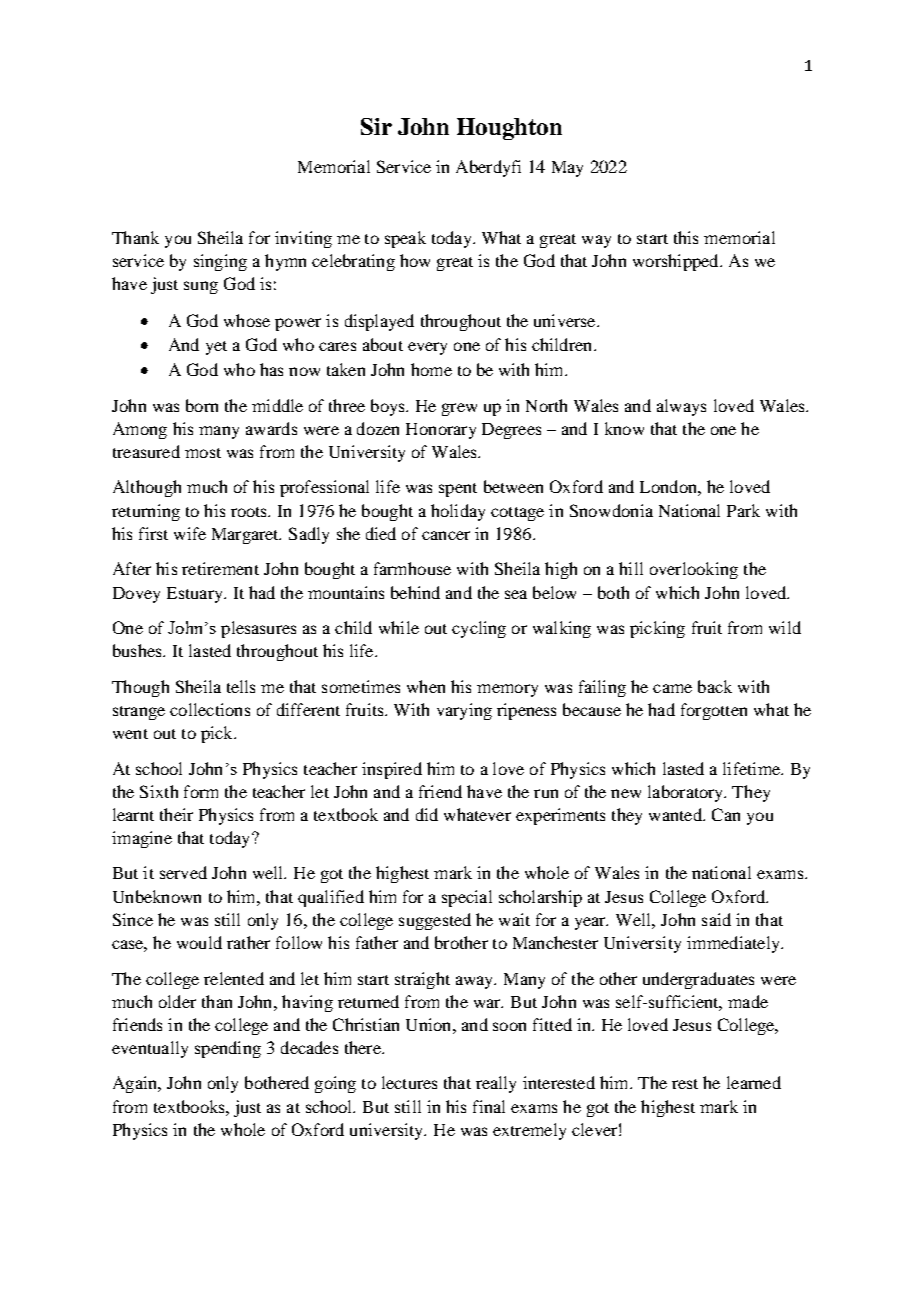  I want to click on this, so click(686, 237).
